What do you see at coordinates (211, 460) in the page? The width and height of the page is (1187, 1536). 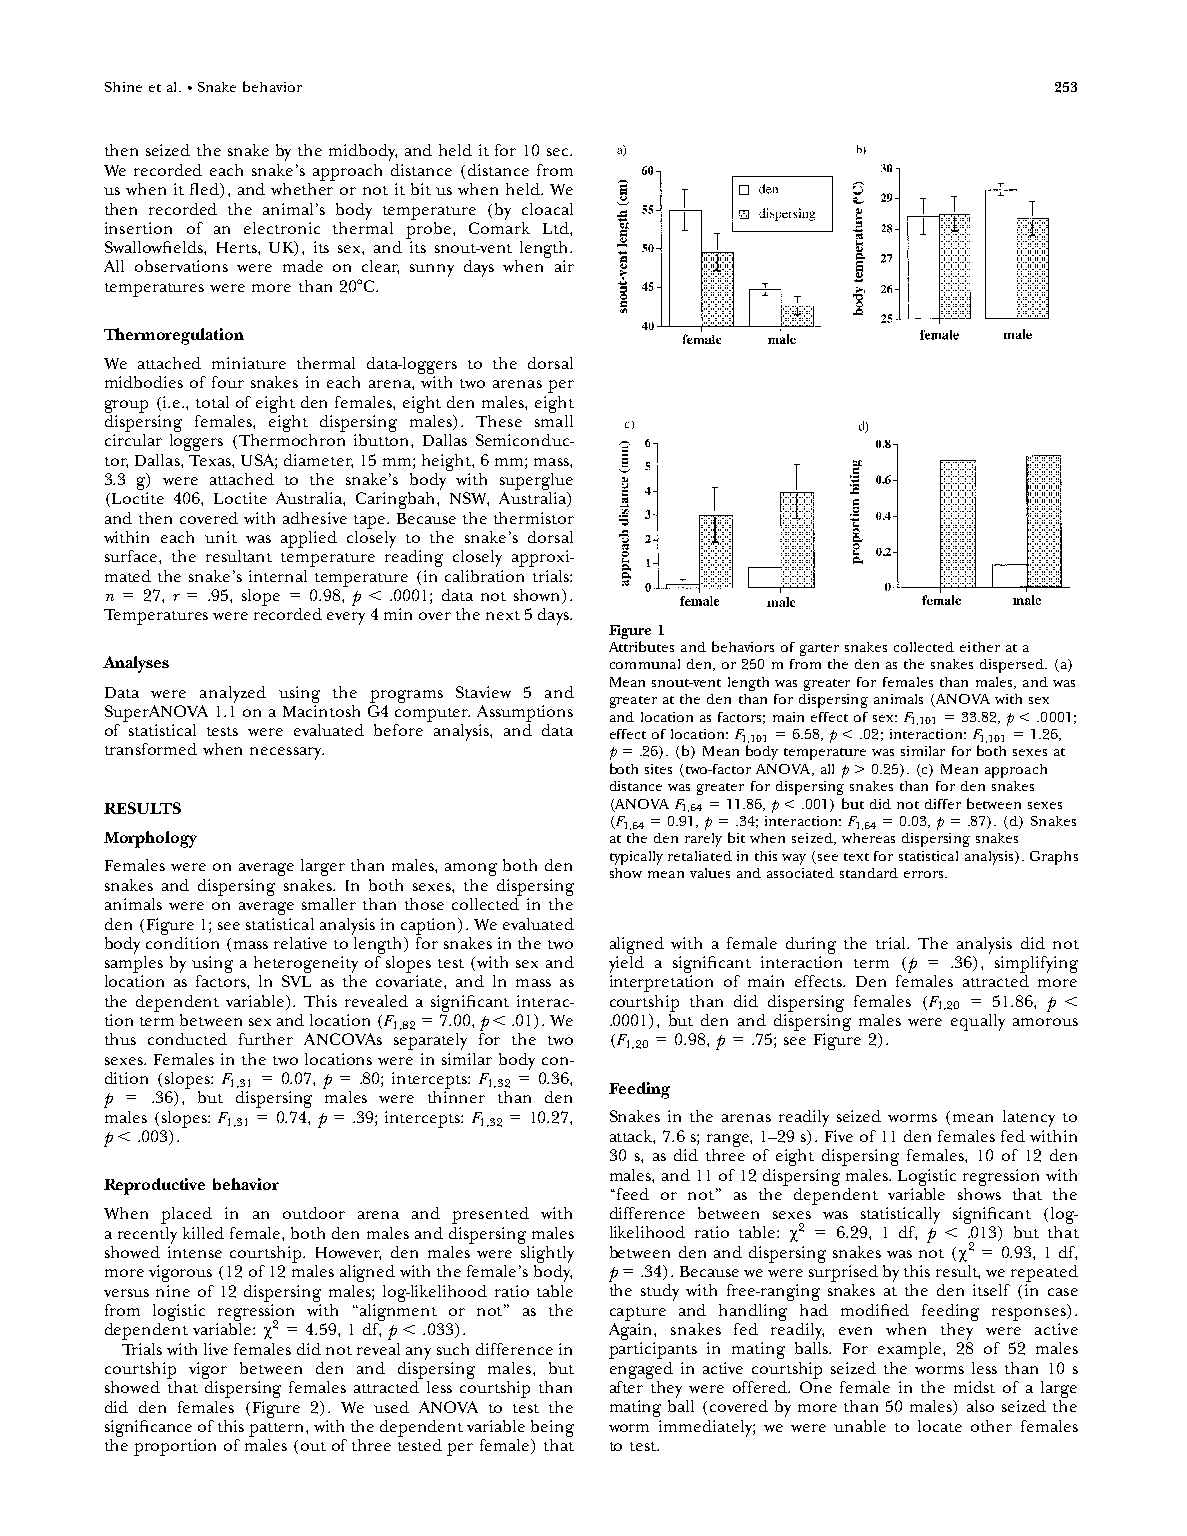 I see `Texas` at bounding box center [211, 460].
